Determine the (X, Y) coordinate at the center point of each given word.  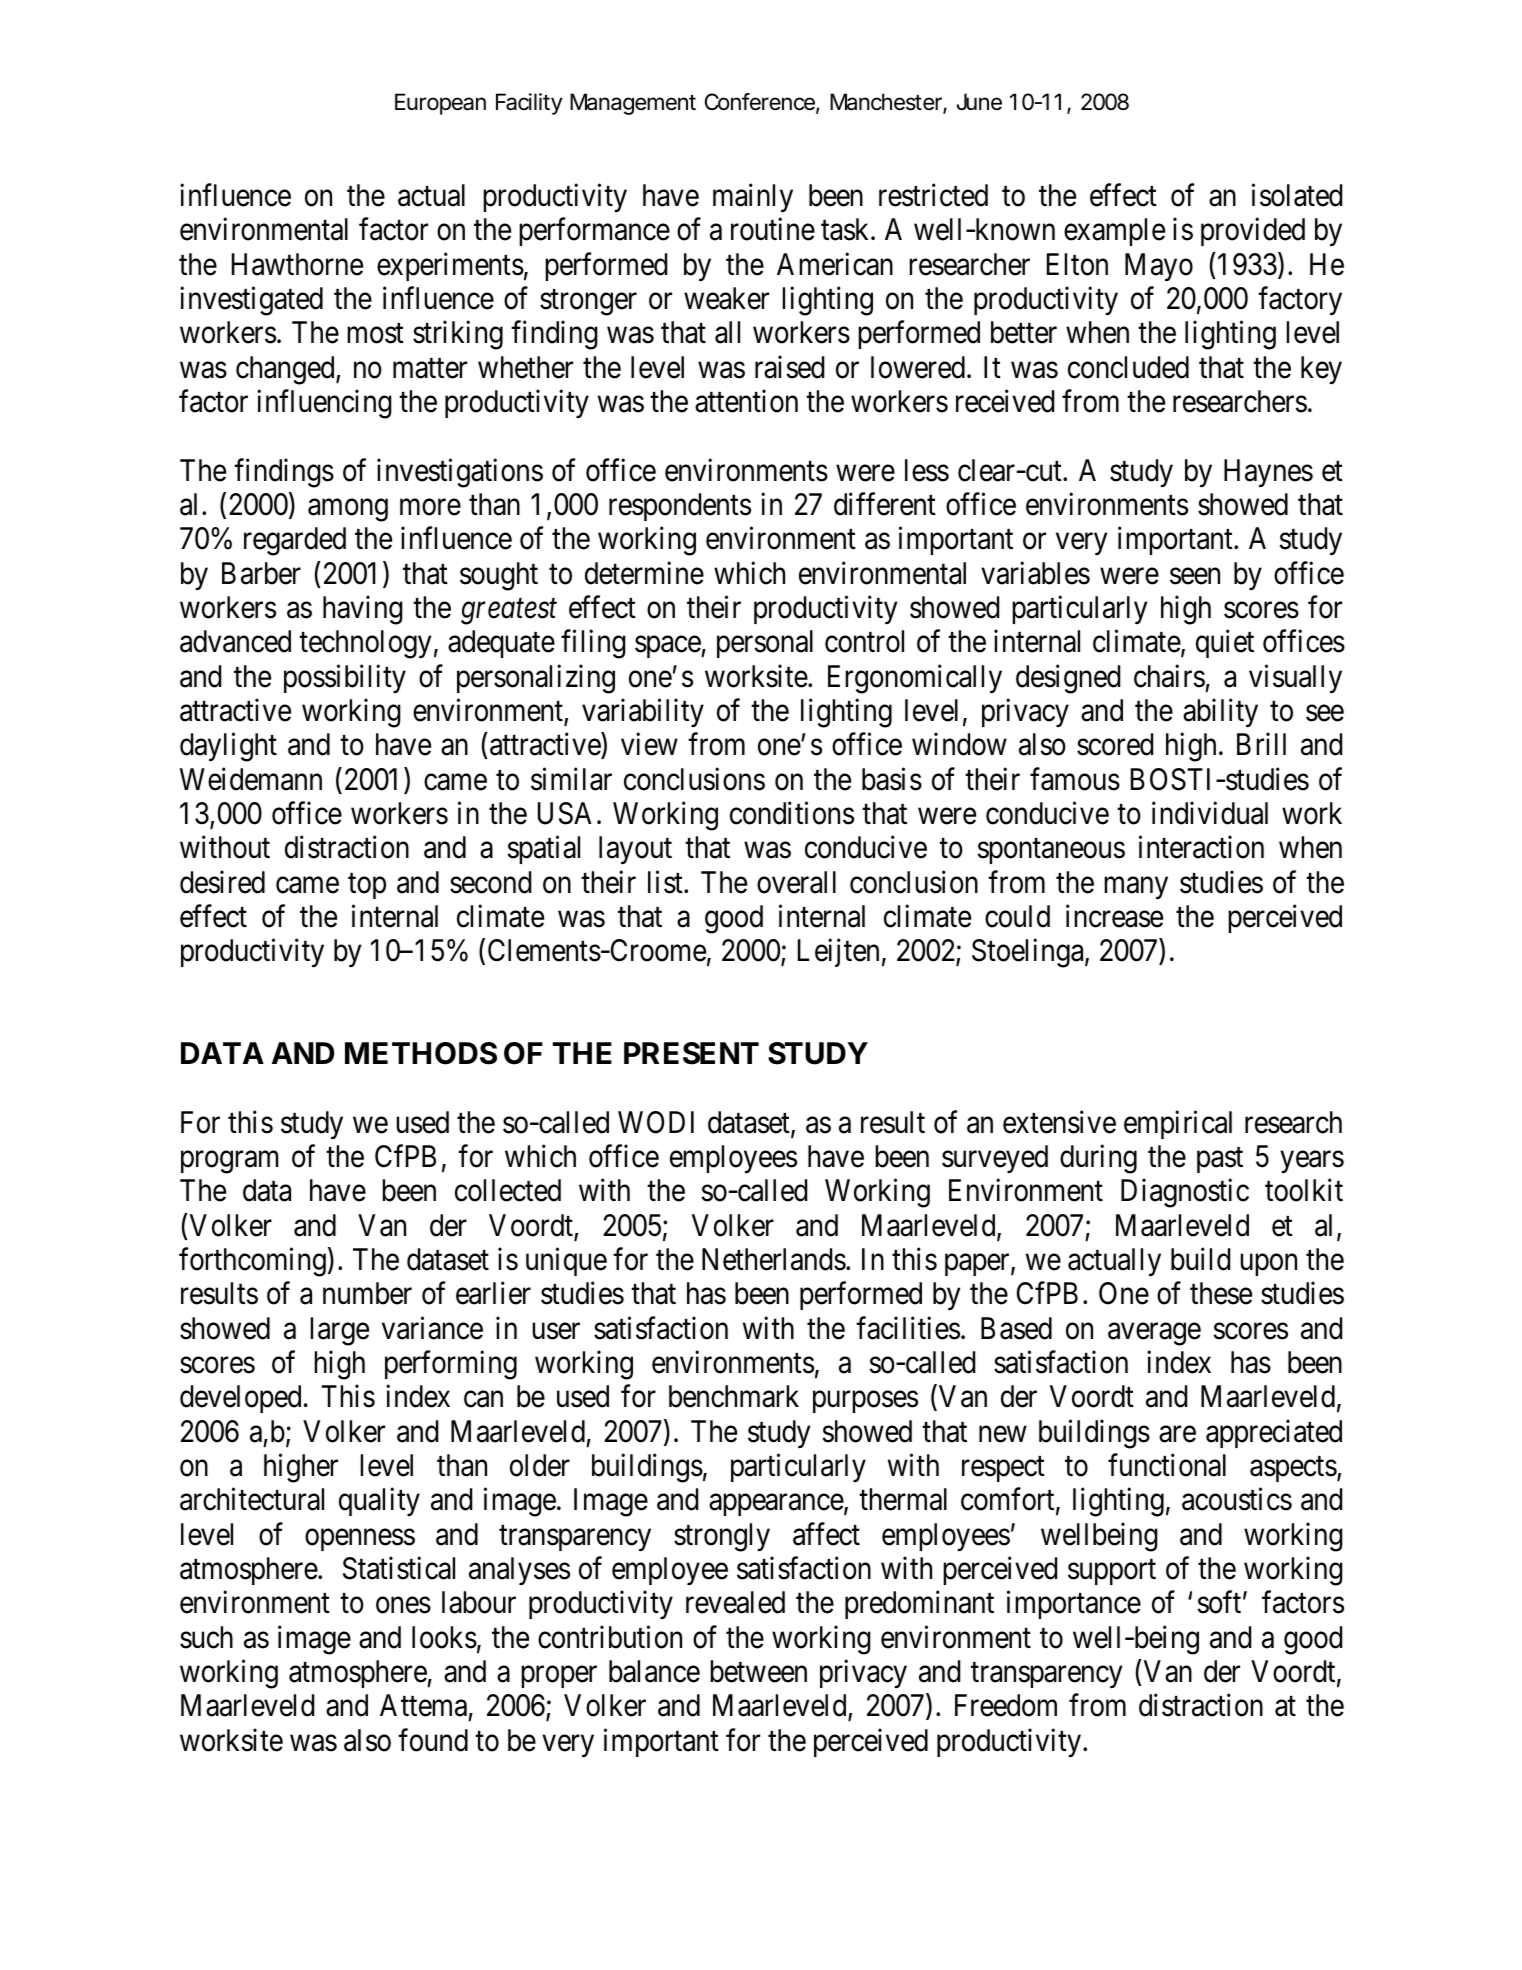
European (440, 104)
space (668, 647)
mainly (753, 198)
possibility (345, 678)
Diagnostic (1185, 1193)
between (758, 1671)
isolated (1297, 195)
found (433, 1740)
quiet (1225, 644)
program (229, 1162)
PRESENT (691, 1053)
